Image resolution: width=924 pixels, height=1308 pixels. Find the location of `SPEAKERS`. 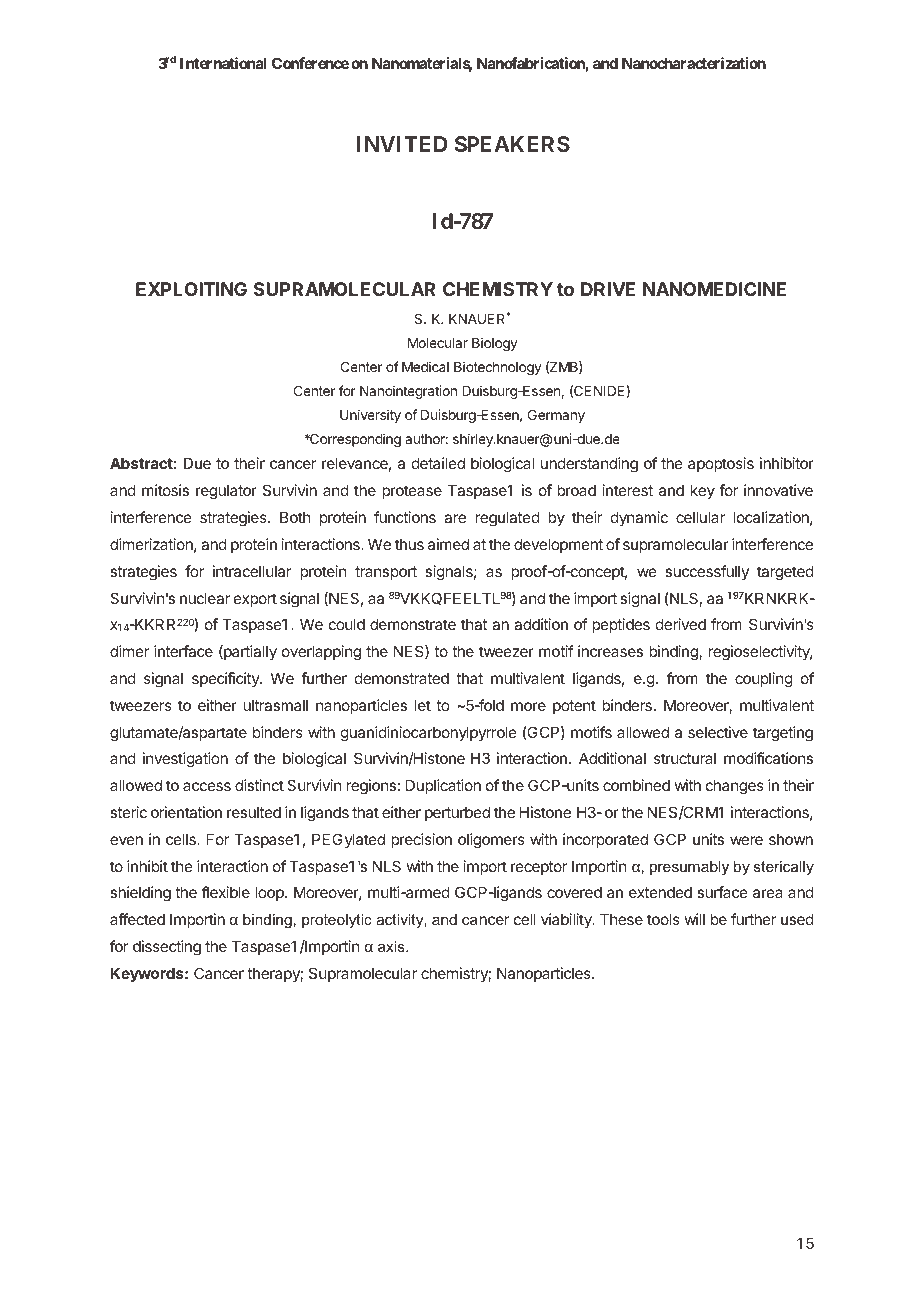

SPEAKERS is located at coordinates (512, 144).
